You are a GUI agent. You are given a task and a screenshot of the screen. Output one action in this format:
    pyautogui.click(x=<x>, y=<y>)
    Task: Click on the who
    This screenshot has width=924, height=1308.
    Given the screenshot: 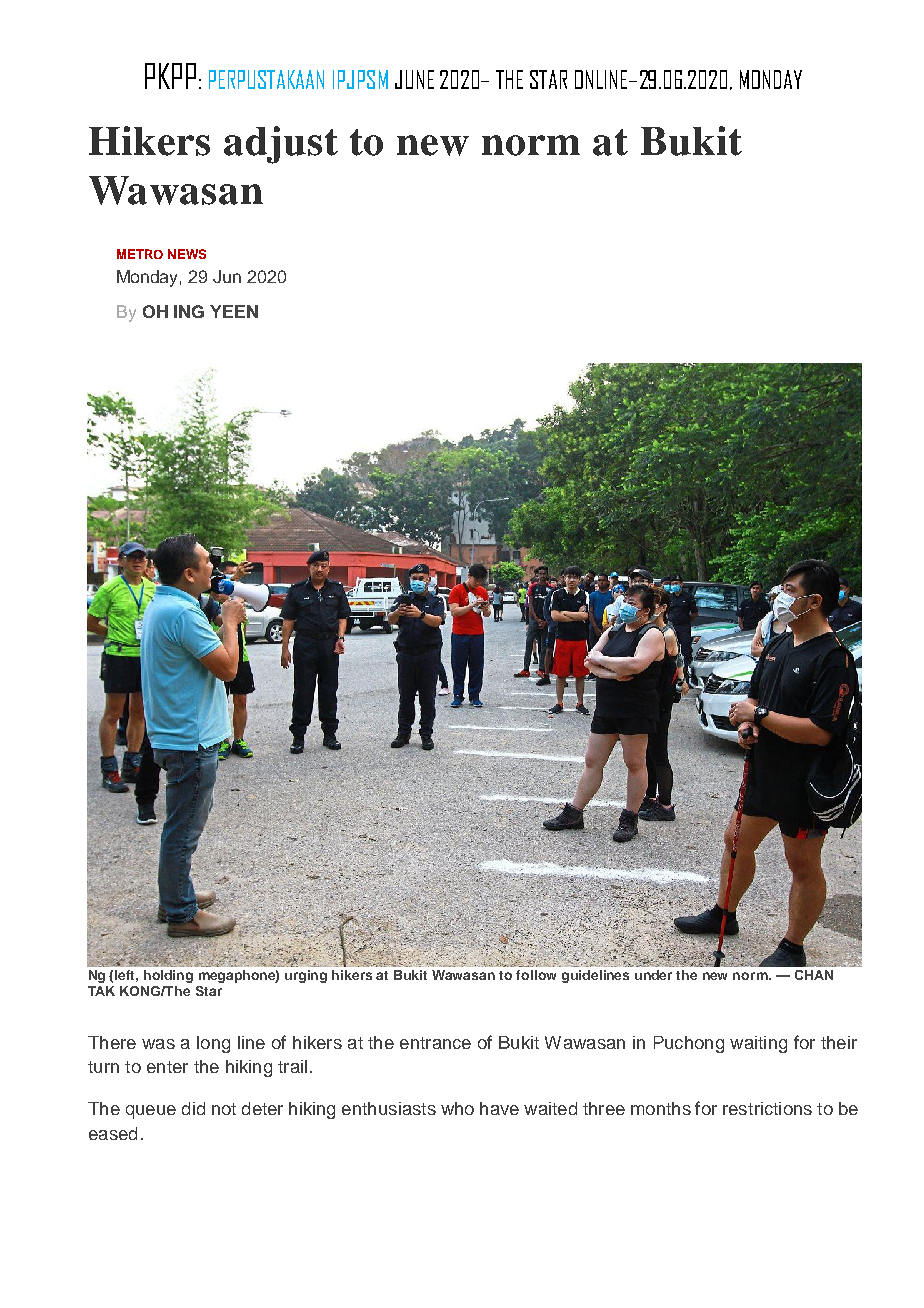 What is the action you would take?
    pyautogui.click(x=457, y=1108)
